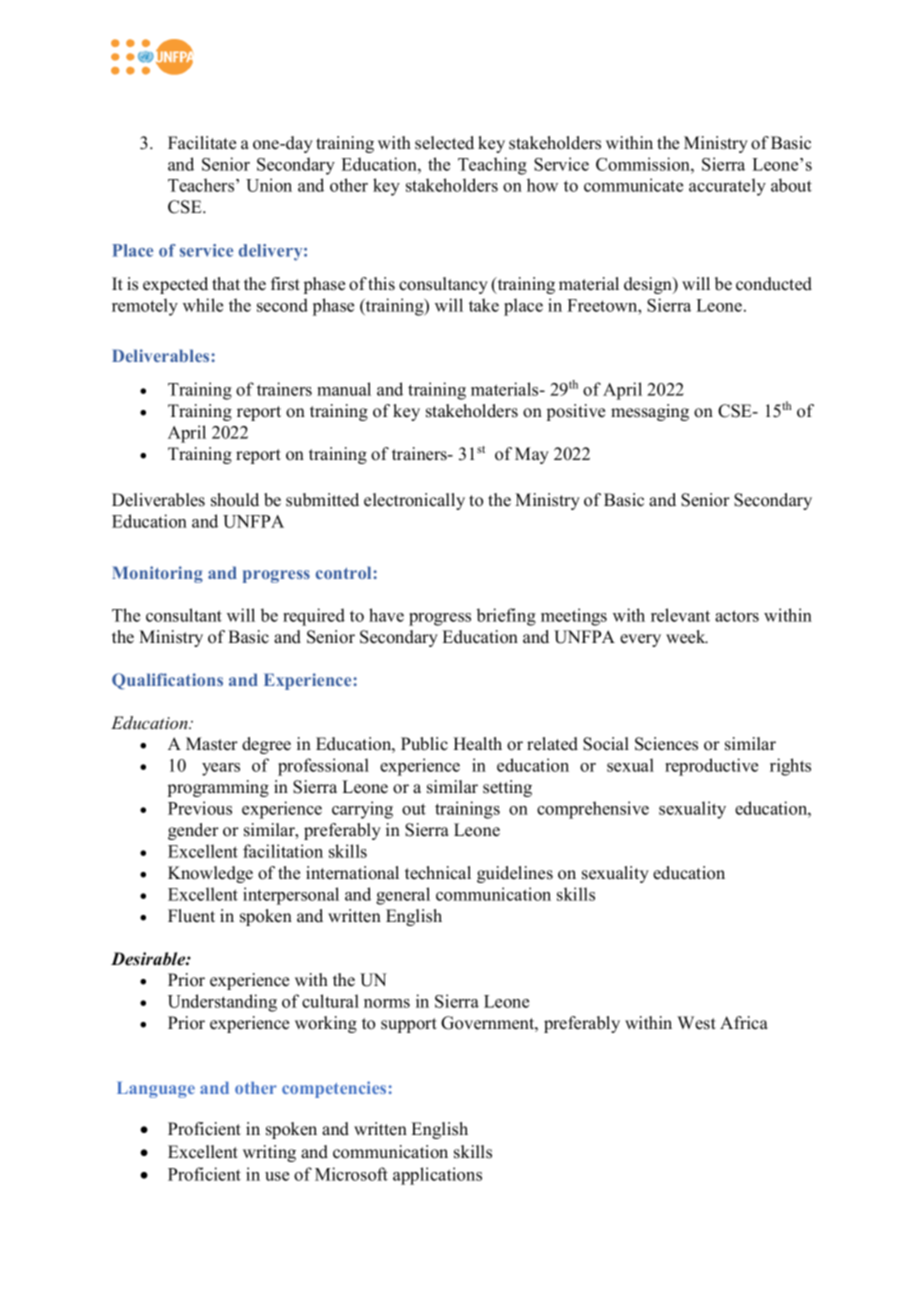  What do you see at coordinates (167, 681) in the image?
I see `Qualifications` at bounding box center [167, 681].
